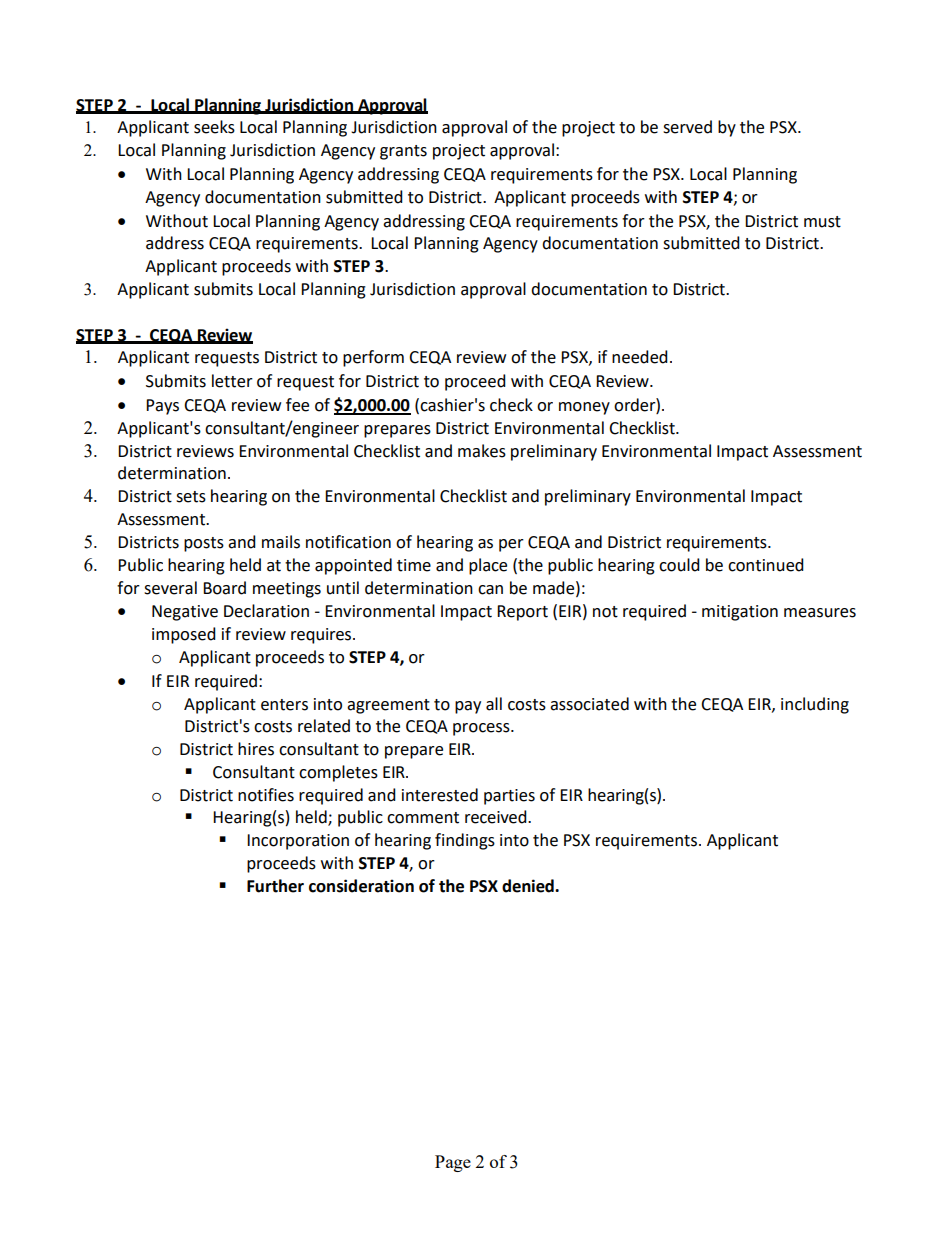  I want to click on grants, so click(403, 152).
